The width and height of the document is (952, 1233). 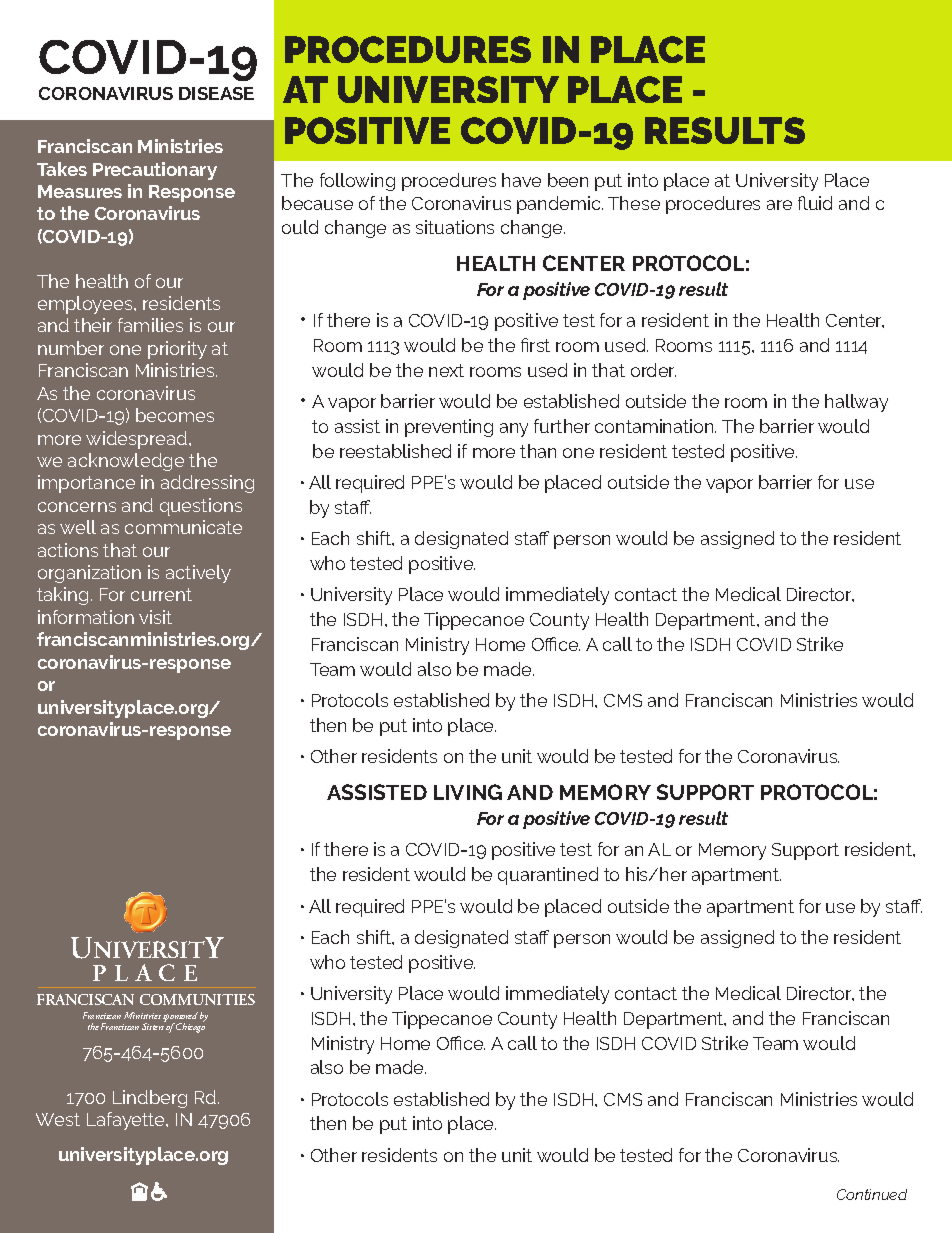 What do you see at coordinates (127, 1121) in the document?
I see `Lafayette` at bounding box center [127, 1121].
